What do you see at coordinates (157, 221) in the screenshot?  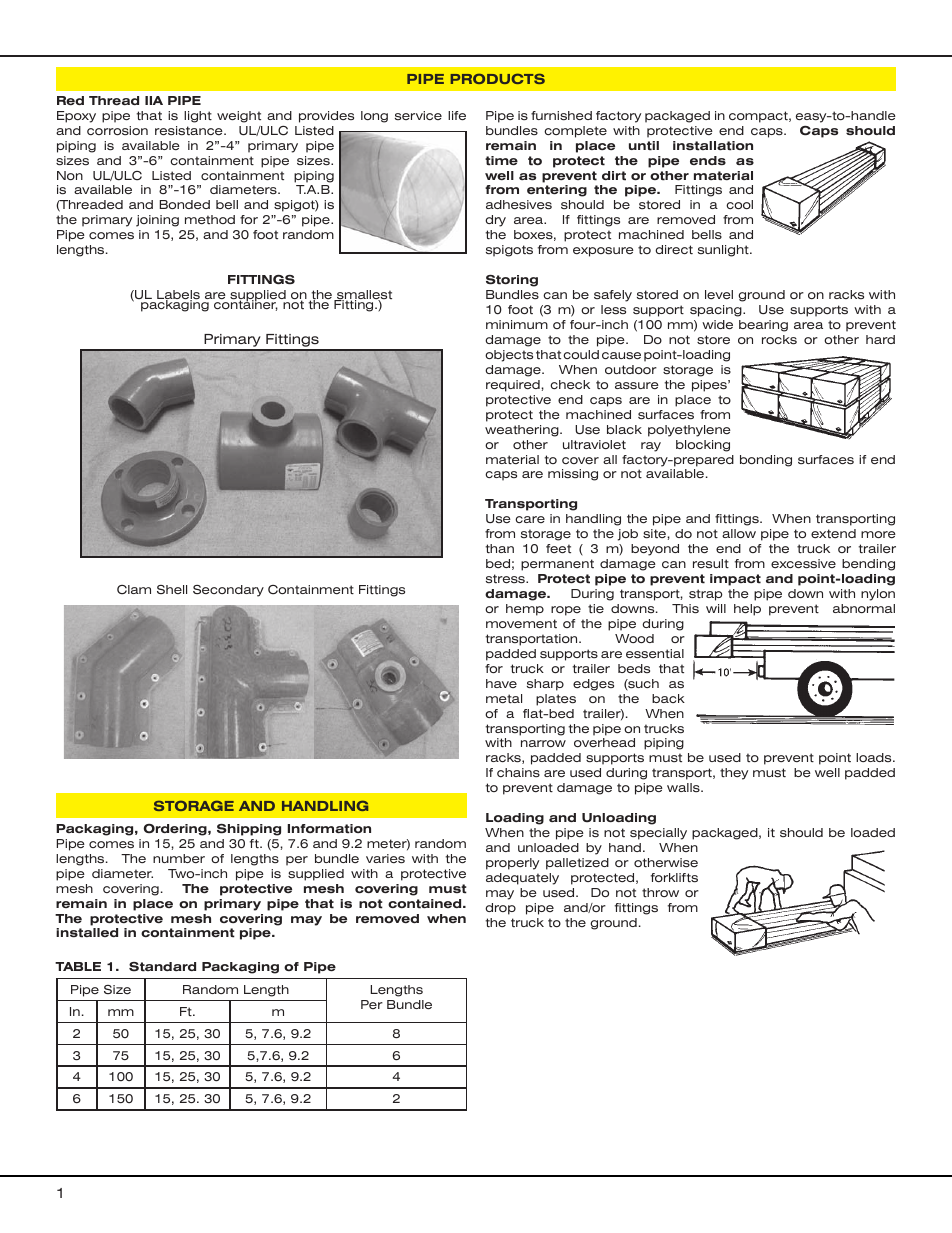 I see `joining` at bounding box center [157, 221].
